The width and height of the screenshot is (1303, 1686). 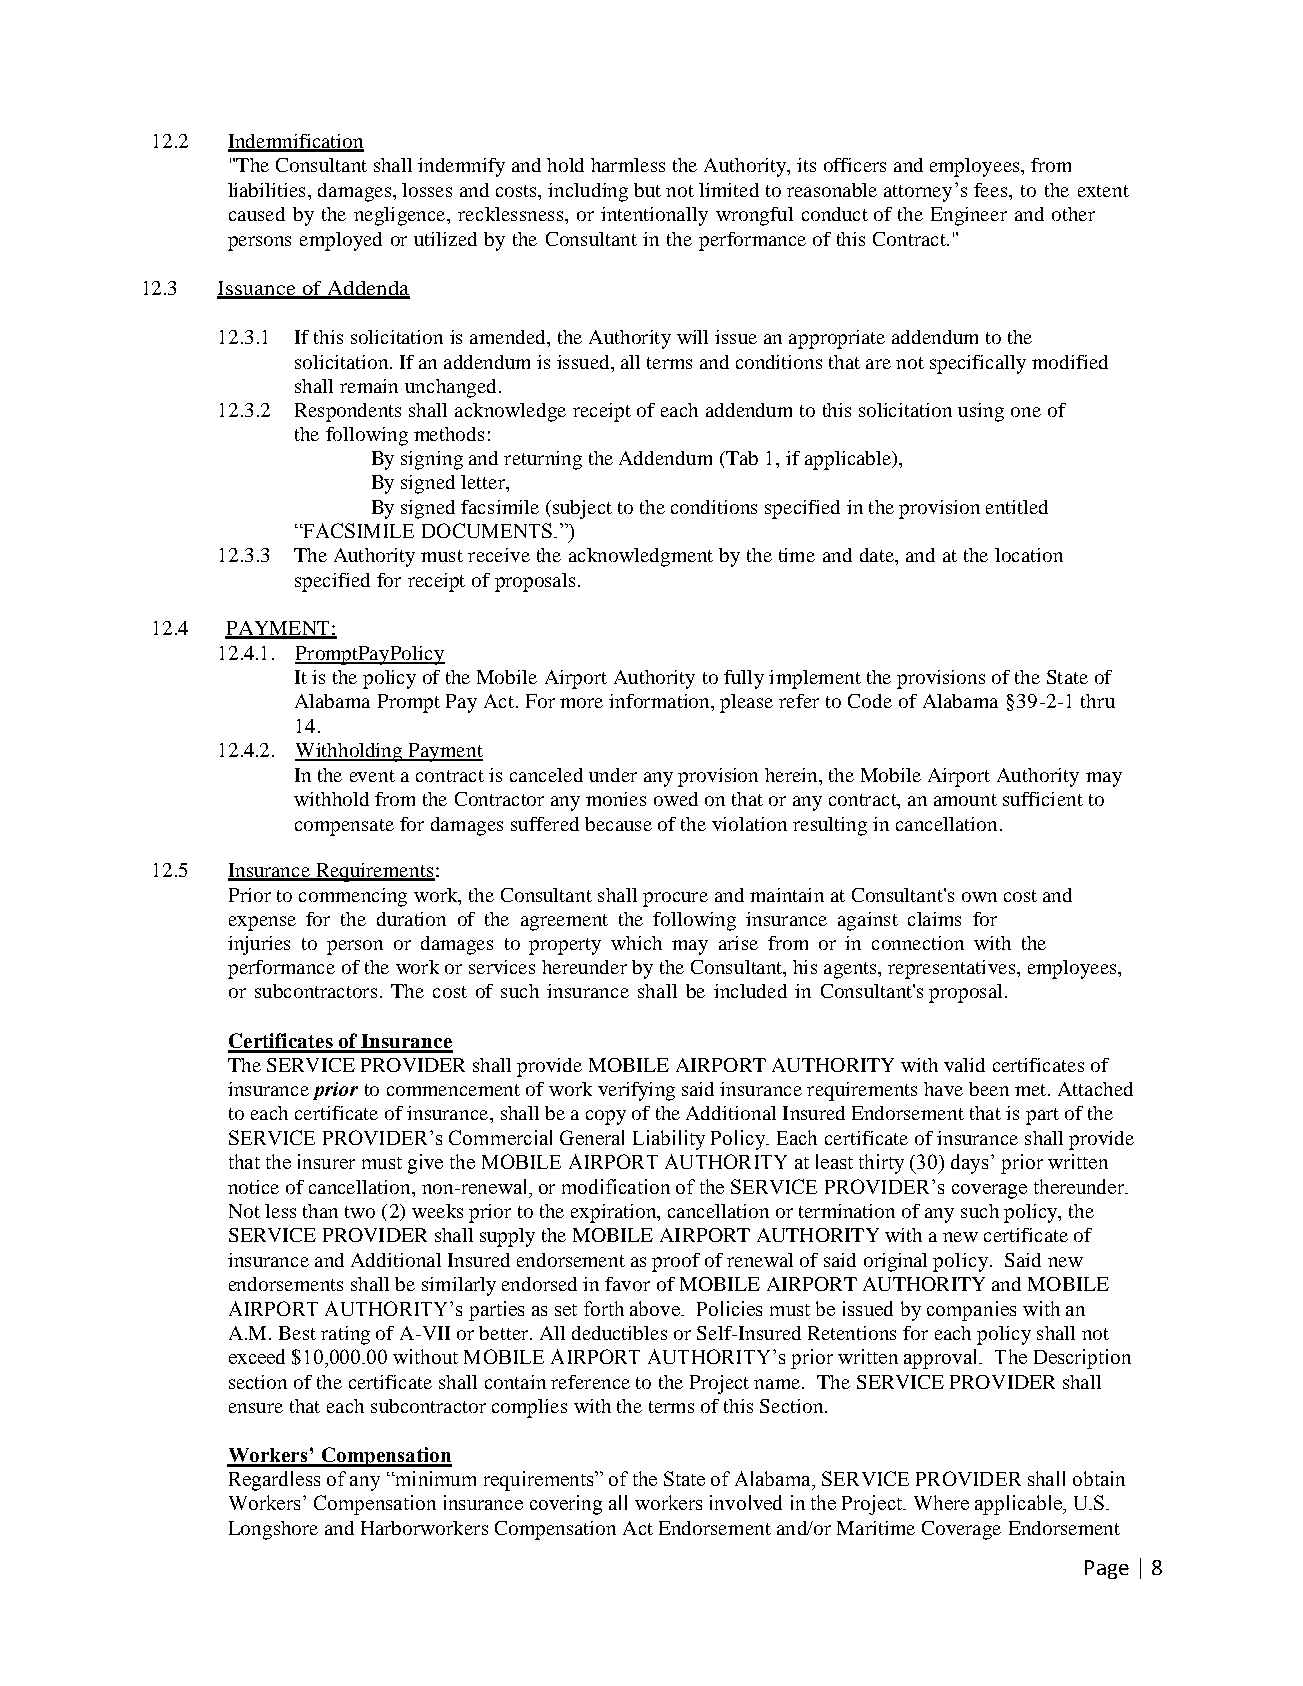 What do you see at coordinates (746, 1502) in the screenshot?
I see `involved` at bounding box center [746, 1502].
